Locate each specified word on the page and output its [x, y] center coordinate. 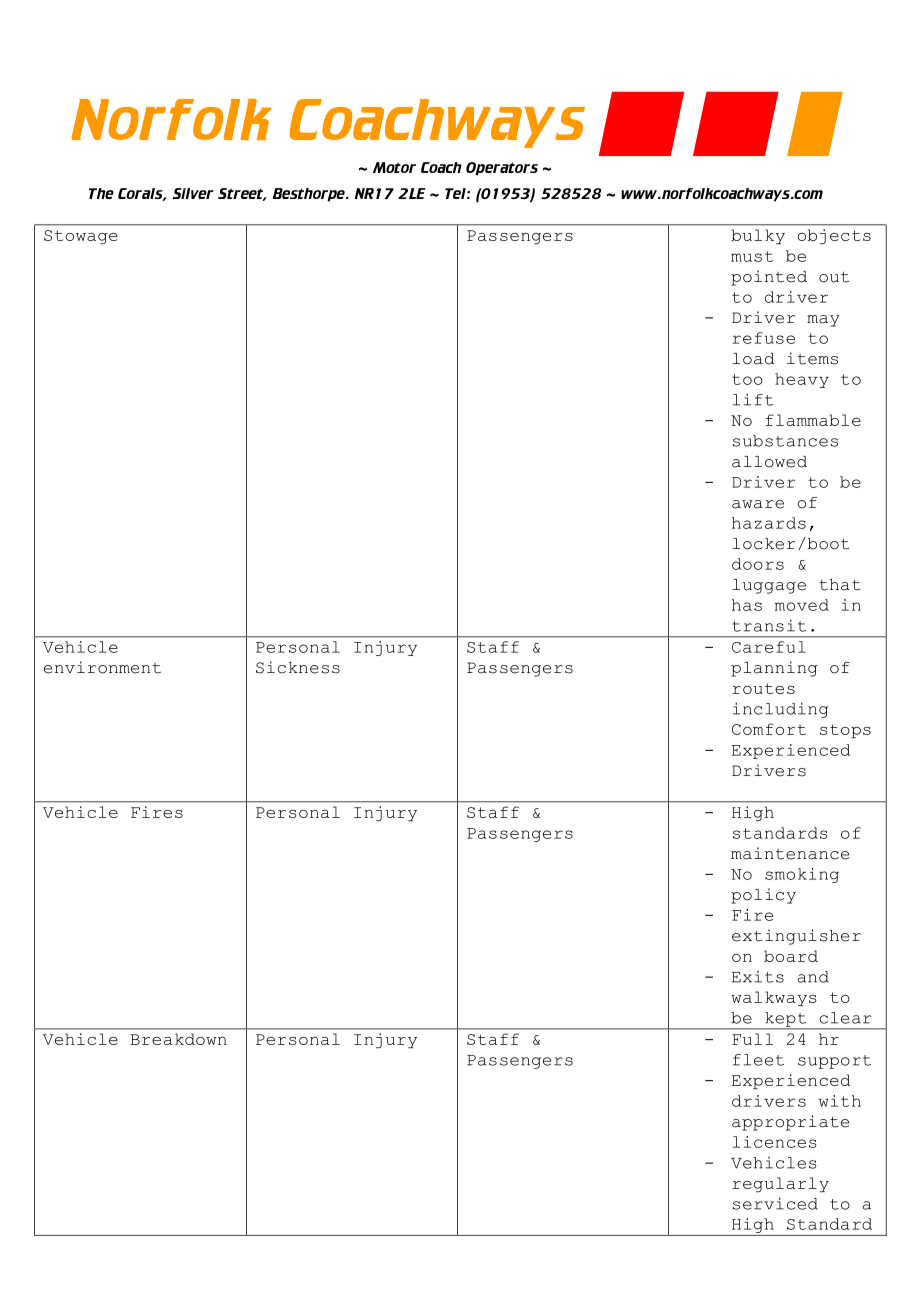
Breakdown [178, 1039]
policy [763, 896]
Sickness [298, 667]
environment [102, 667]
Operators [502, 168]
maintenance [790, 853]
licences [775, 1142]
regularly [780, 1184]
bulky [758, 236]
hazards [769, 523]
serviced [775, 1204]
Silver [193, 193]
